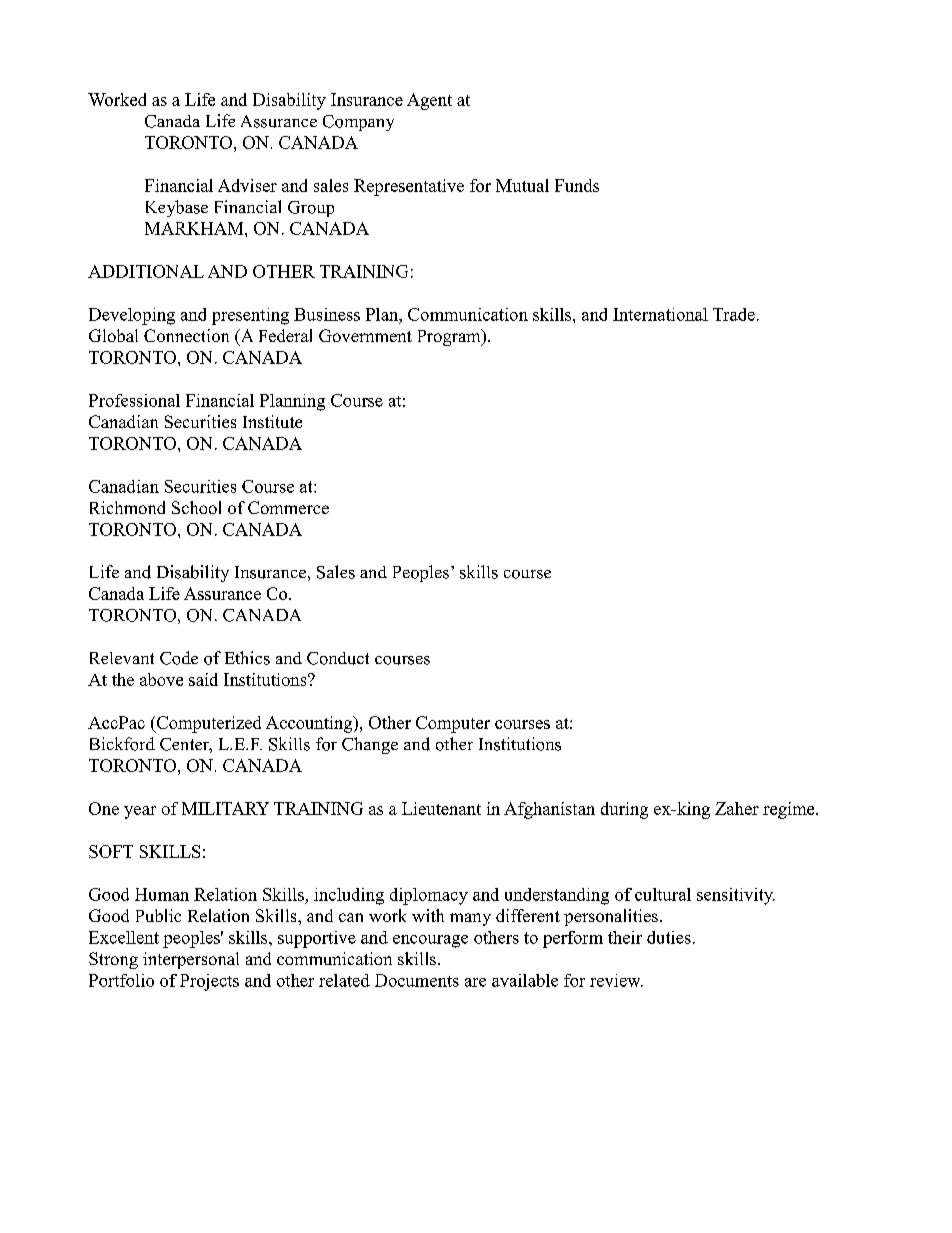 The image size is (952, 1233). Describe the element at coordinates (430, 941) in the screenshot. I see `encourage` at that location.
